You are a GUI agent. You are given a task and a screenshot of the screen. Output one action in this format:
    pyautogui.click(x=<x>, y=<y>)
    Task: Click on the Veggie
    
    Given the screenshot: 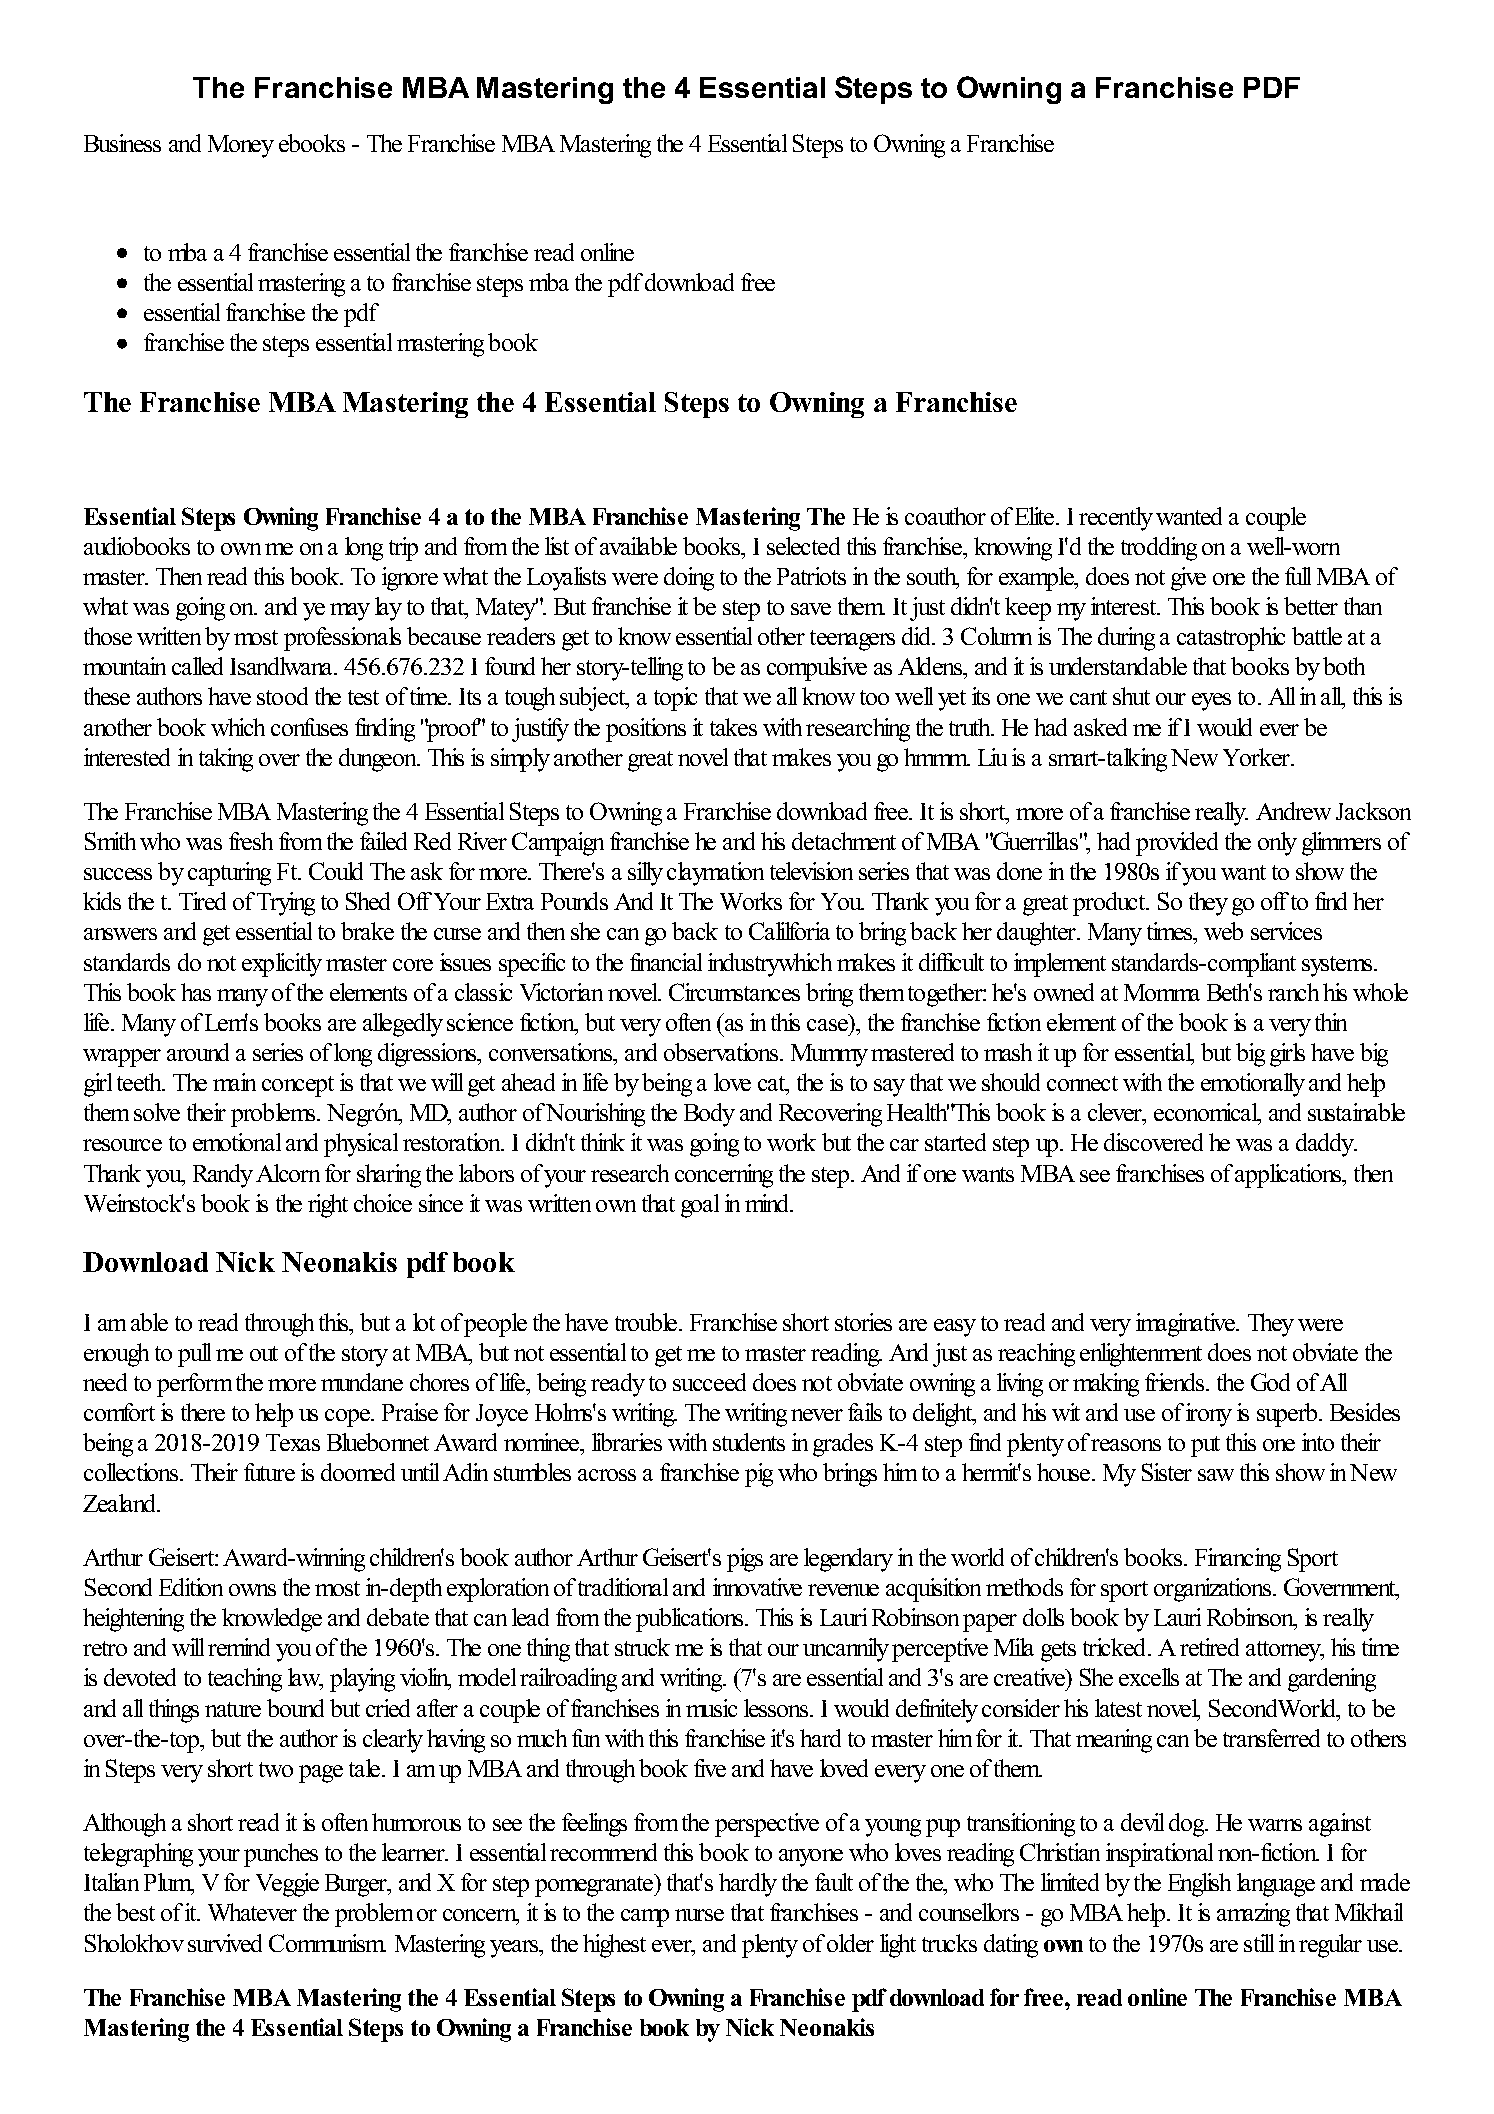 What is the action you would take?
    pyautogui.click(x=287, y=1885)
